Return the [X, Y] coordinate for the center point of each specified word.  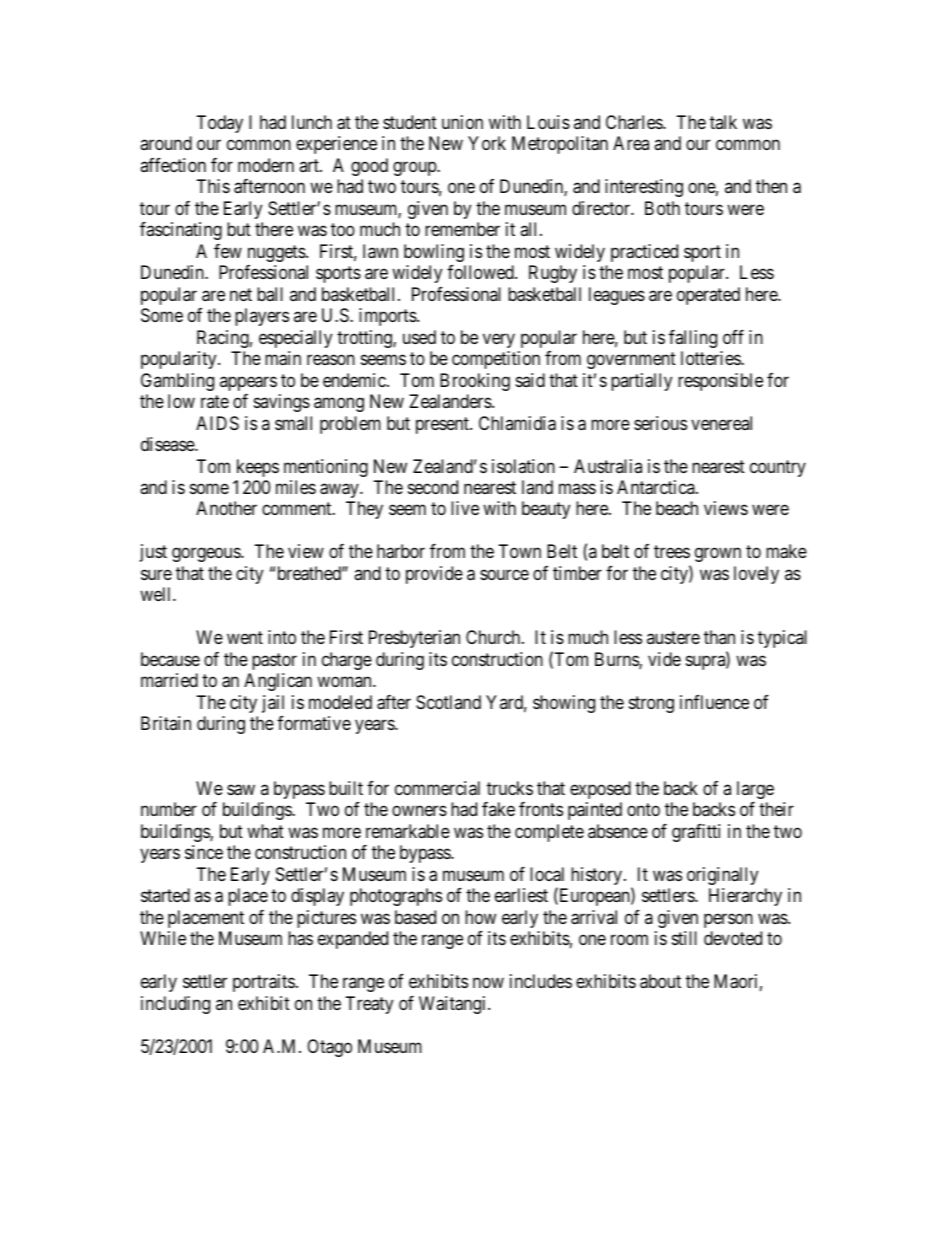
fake [498, 809]
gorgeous [207, 555]
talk [723, 122]
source [504, 574]
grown [718, 555]
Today [220, 124]
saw [241, 790]
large [755, 790]
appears [248, 383]
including [175, 1005]
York [487, 143]
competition [496, 360]
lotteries [711, 358]
